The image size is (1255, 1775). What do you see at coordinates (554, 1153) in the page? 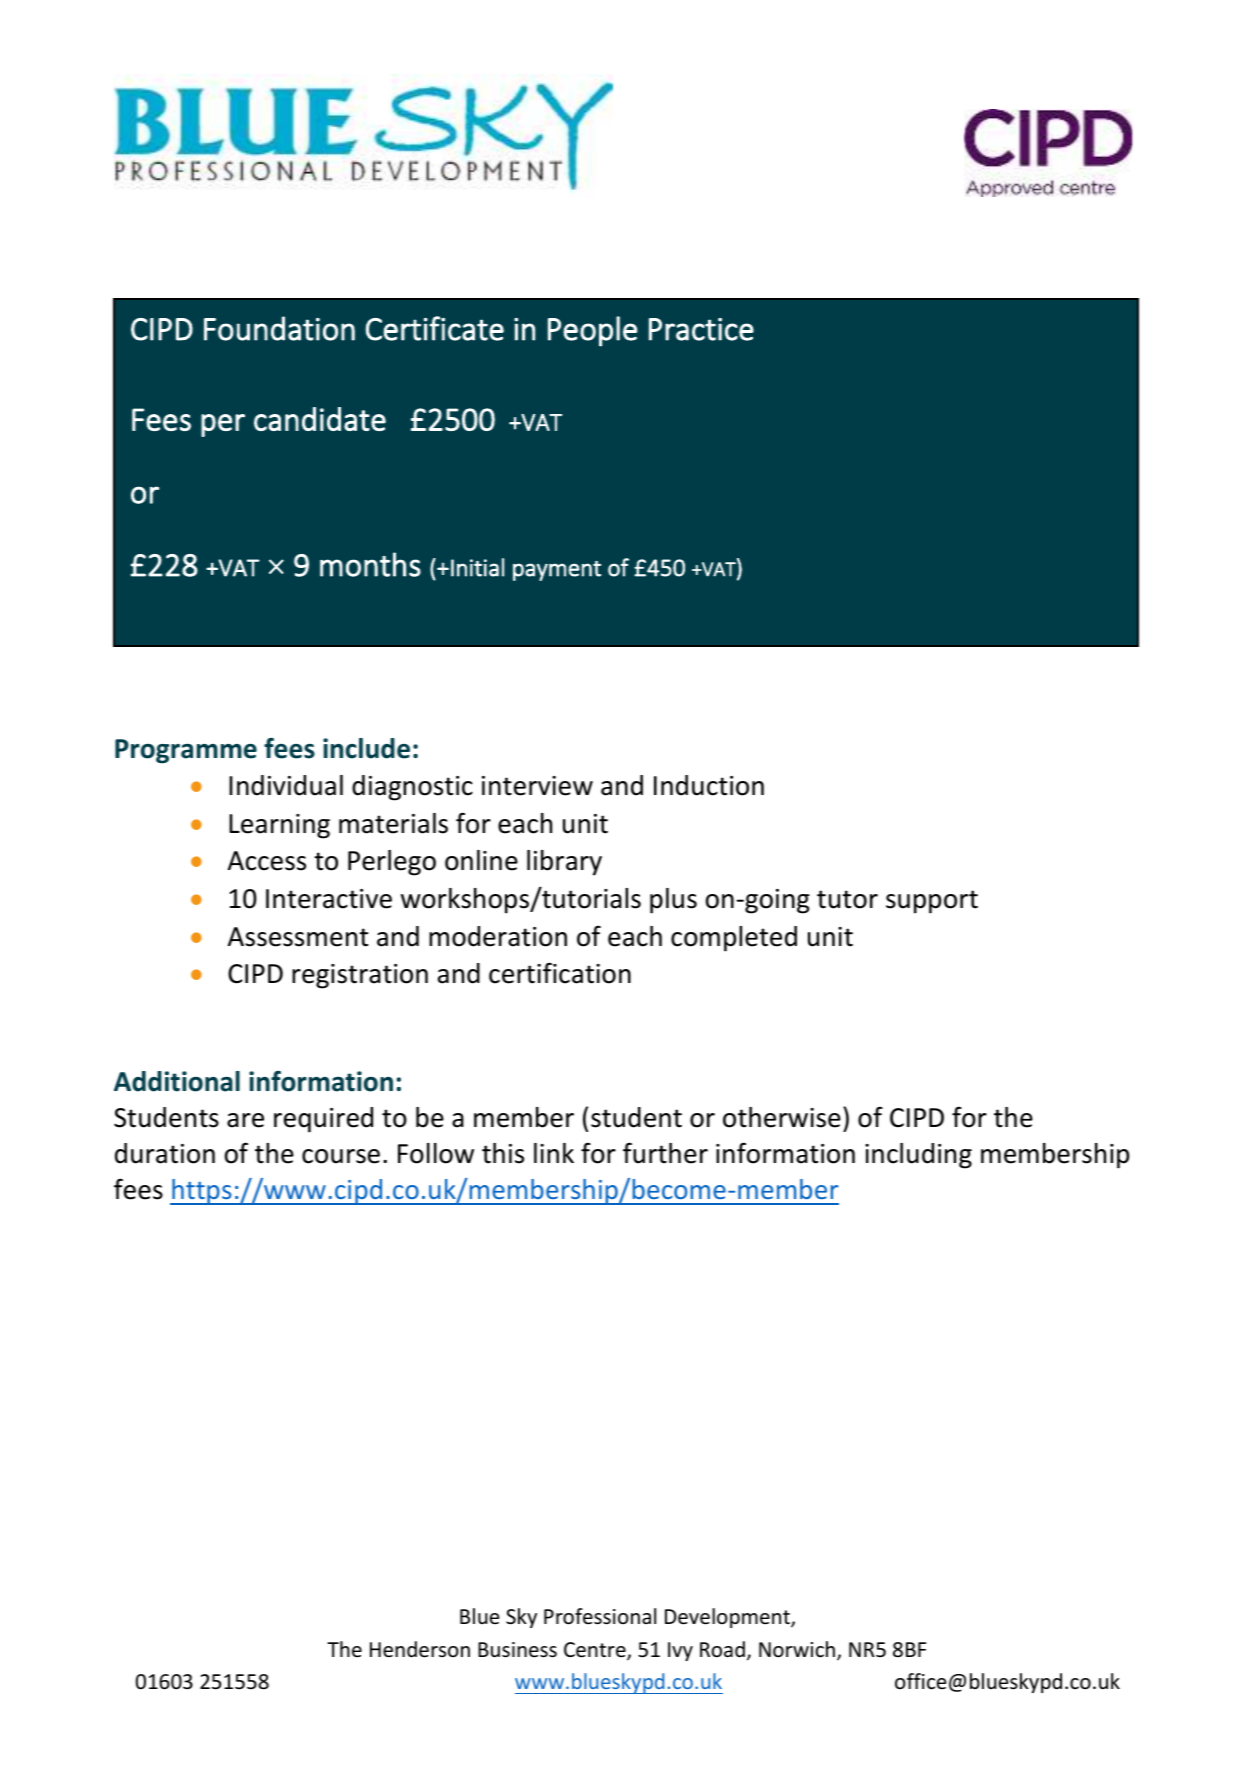
I see `link` at bounding box center [554, 1153].
